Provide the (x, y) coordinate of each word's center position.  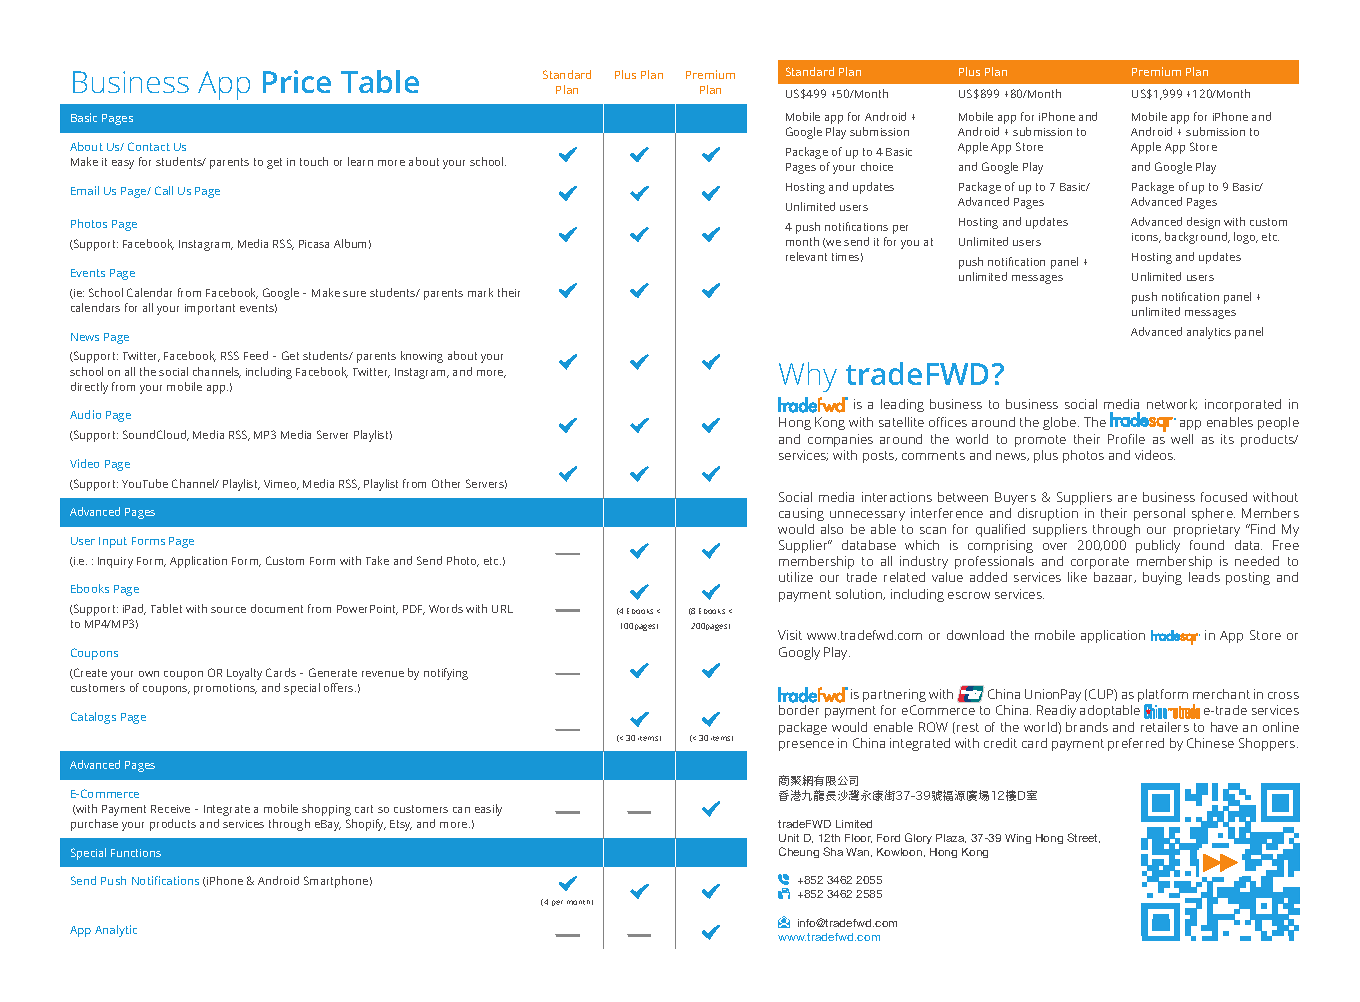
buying (1162, 578)
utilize (796, 577)
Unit (789, 838)
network (1172, 404)
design (1203, 223)
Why (808, 377)
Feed (256, 355)
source (228, 610)
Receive (170, 809)
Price (297, 81)
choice (877, 166)
